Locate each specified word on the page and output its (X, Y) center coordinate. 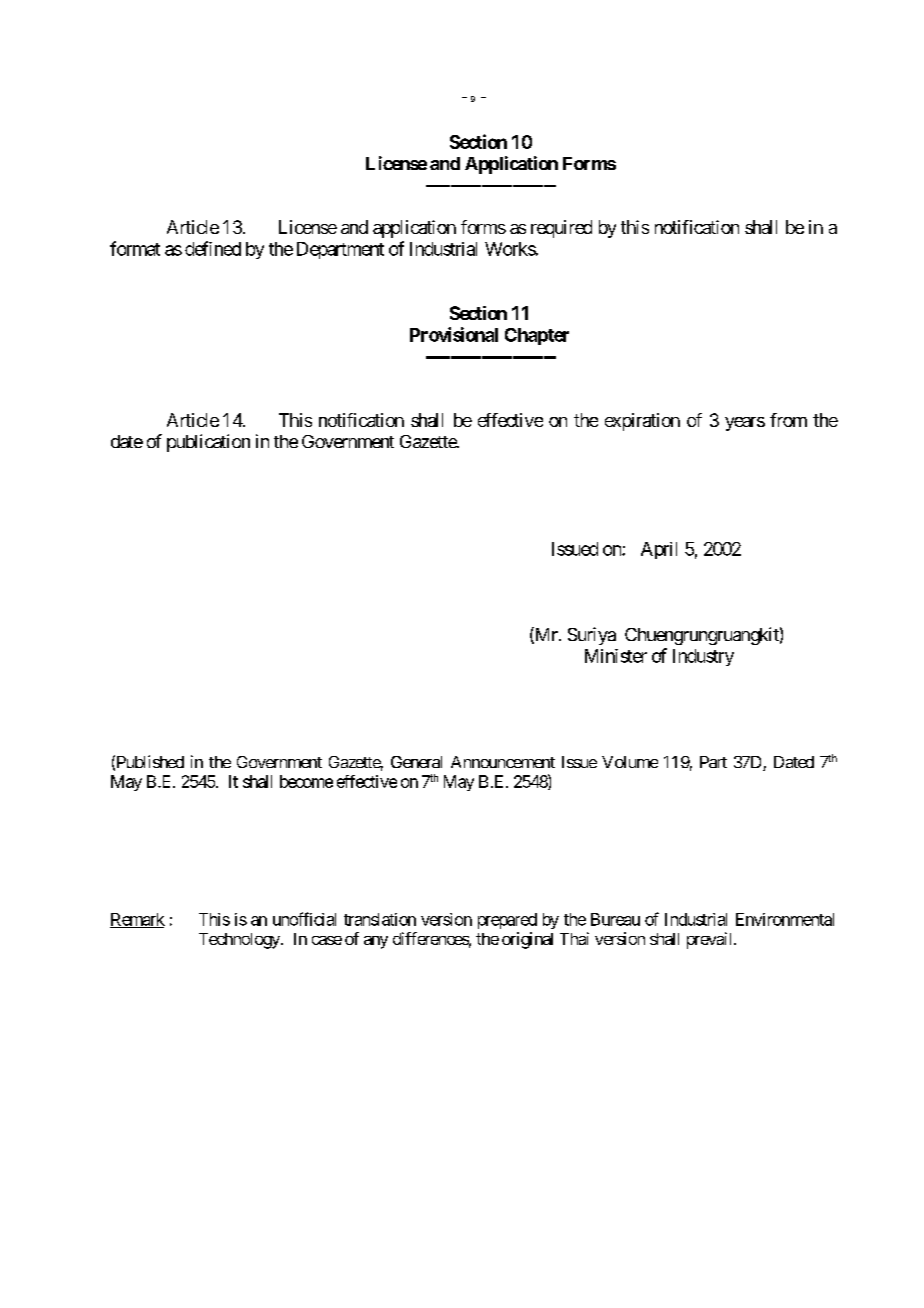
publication (208, 443)
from (788, 420)
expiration (642, 422)
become (306, 781)
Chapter (537, 336)
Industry (703, 657)
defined (213, 248)
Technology (240, 941)
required (561, 229)
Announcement (503, 762)
